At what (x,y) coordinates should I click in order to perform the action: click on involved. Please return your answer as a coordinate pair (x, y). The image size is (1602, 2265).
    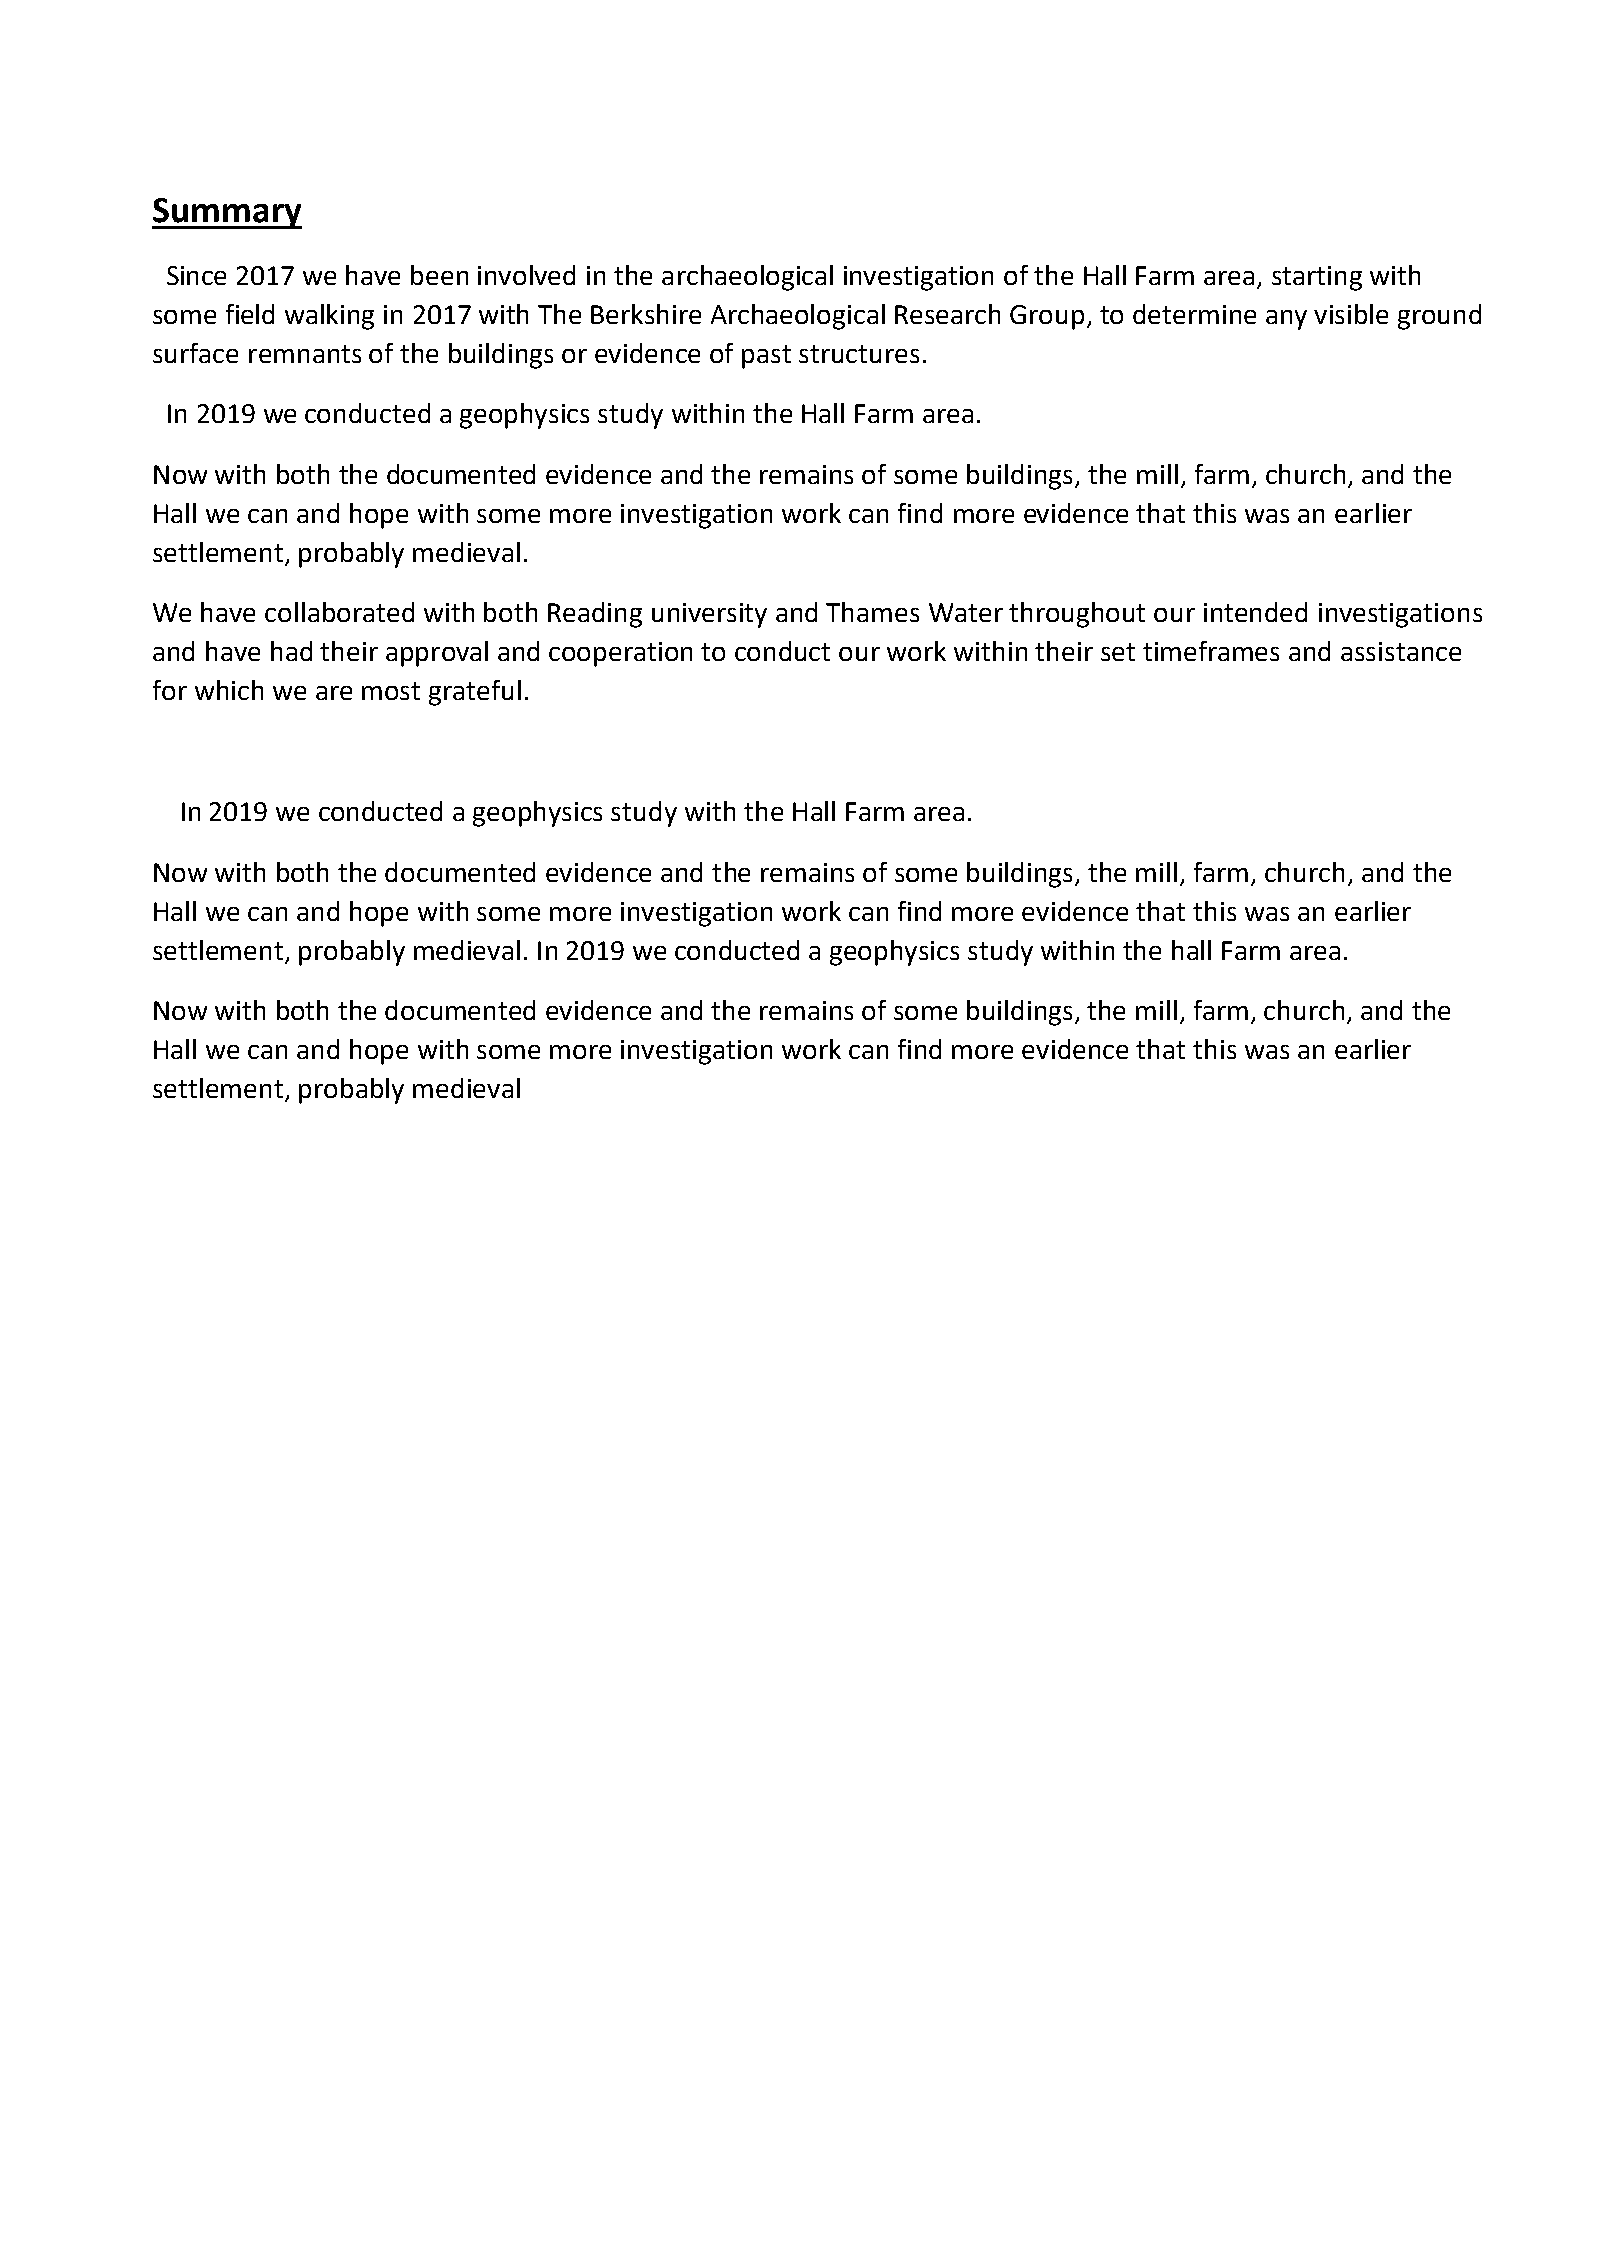
    Looking at the image, I should click on (526, 275).
